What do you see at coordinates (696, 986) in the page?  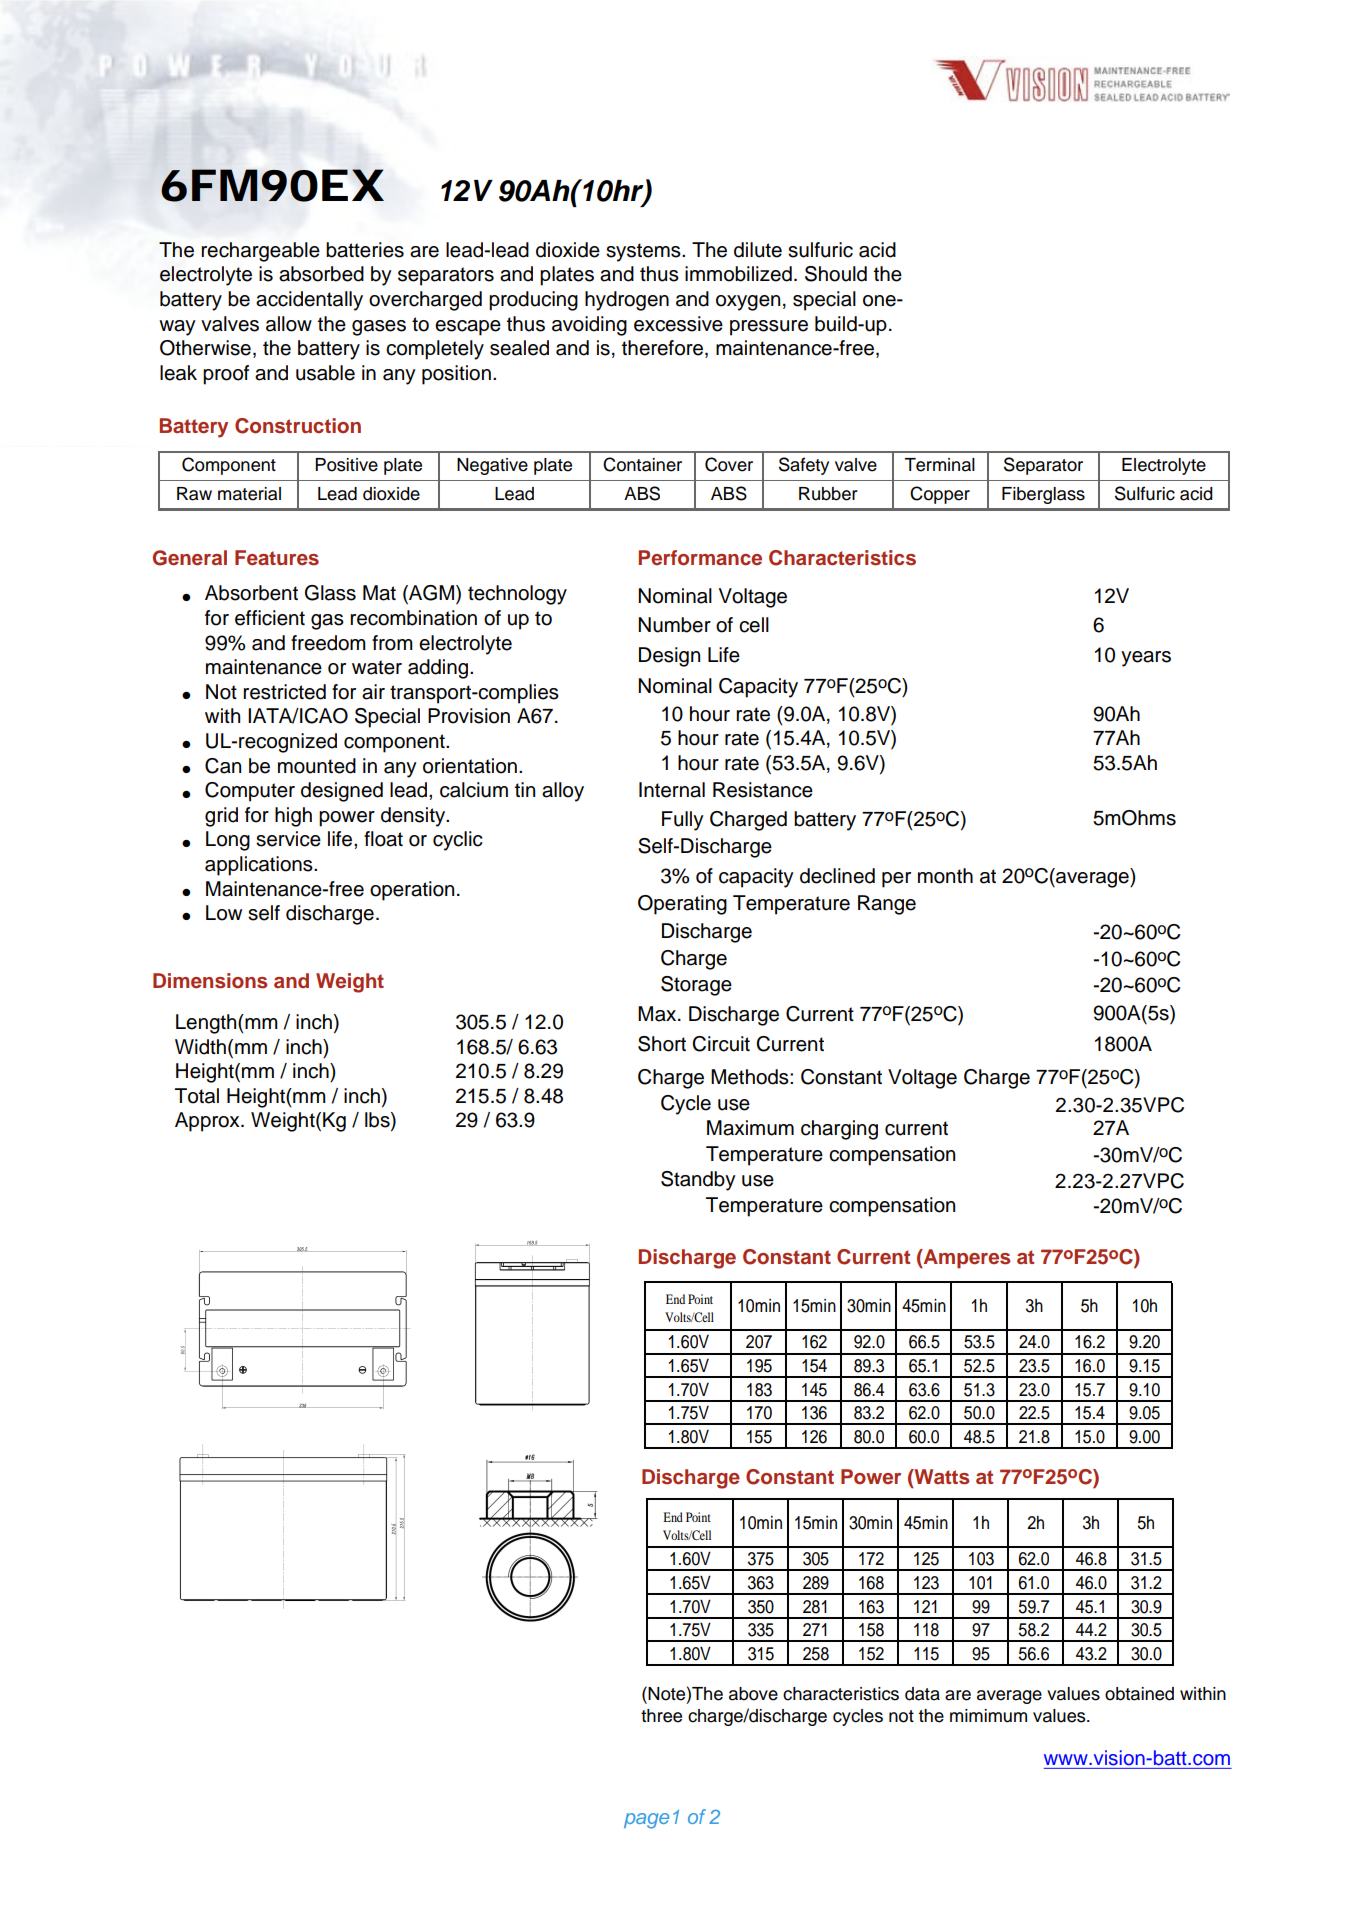 I see `Storage` at bounding box center [696, 986].
